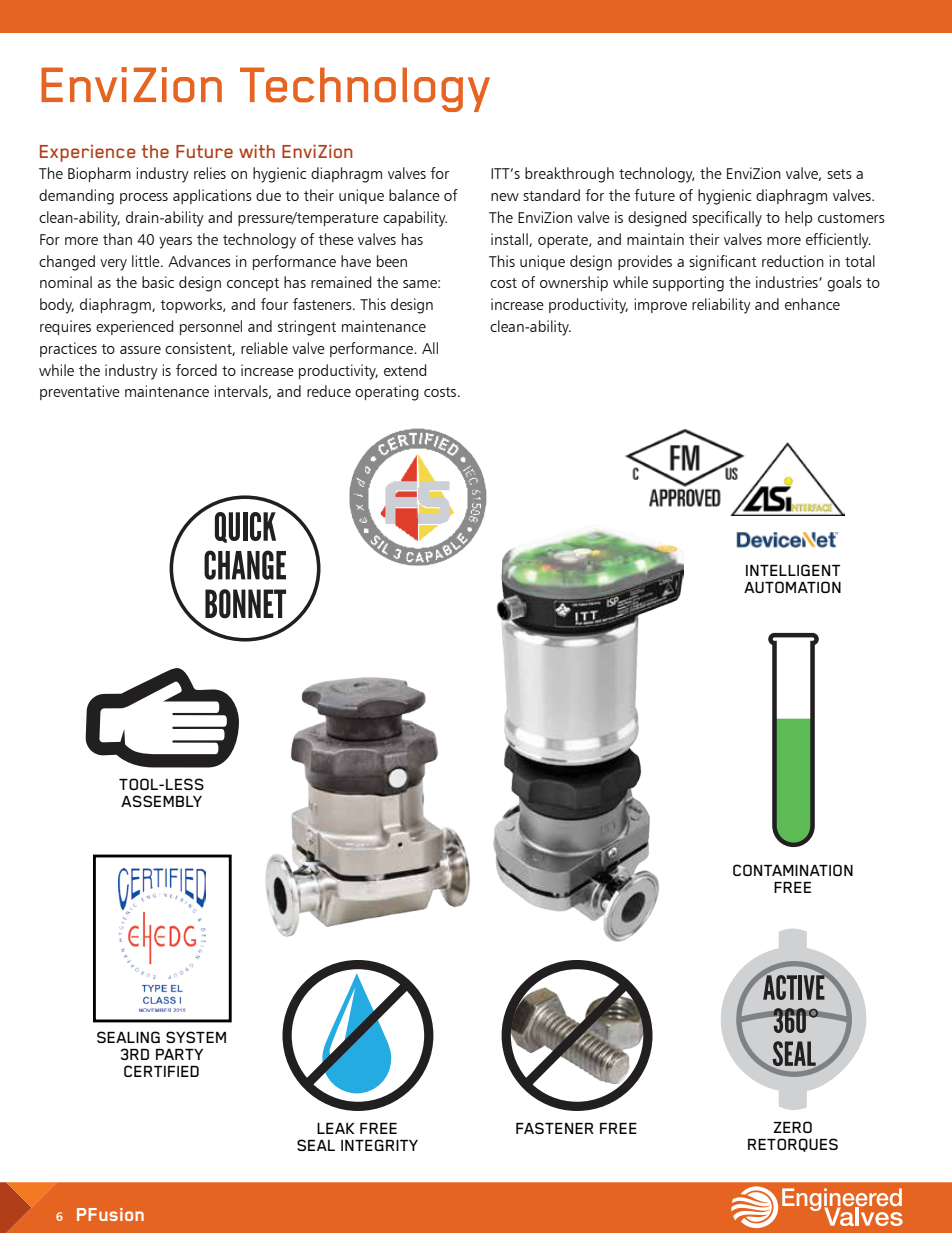 The image size is (952, 1233). I want to click on operating, so click(387, 393).
